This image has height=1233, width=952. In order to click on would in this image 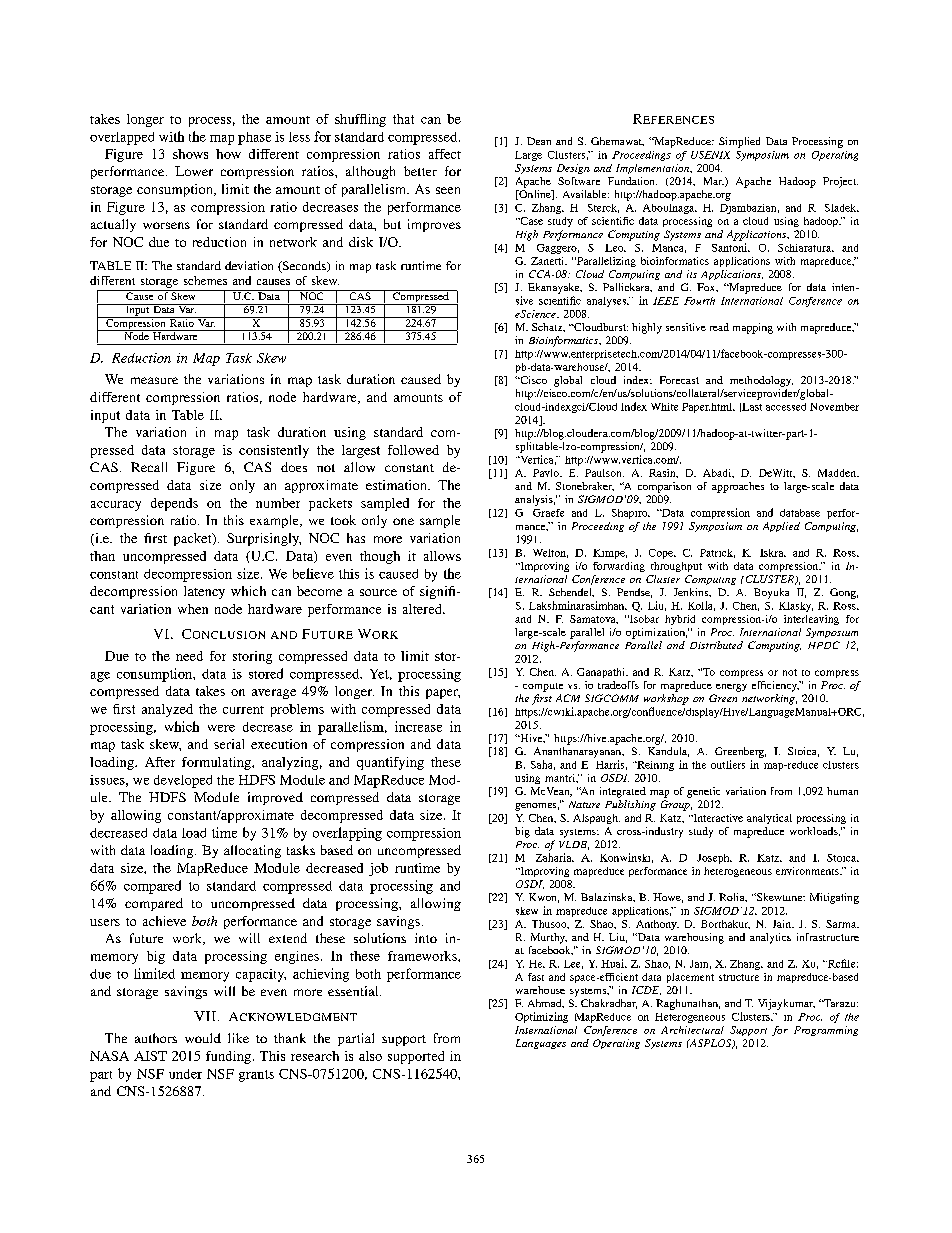, I will do `click(203, 1038)`.
